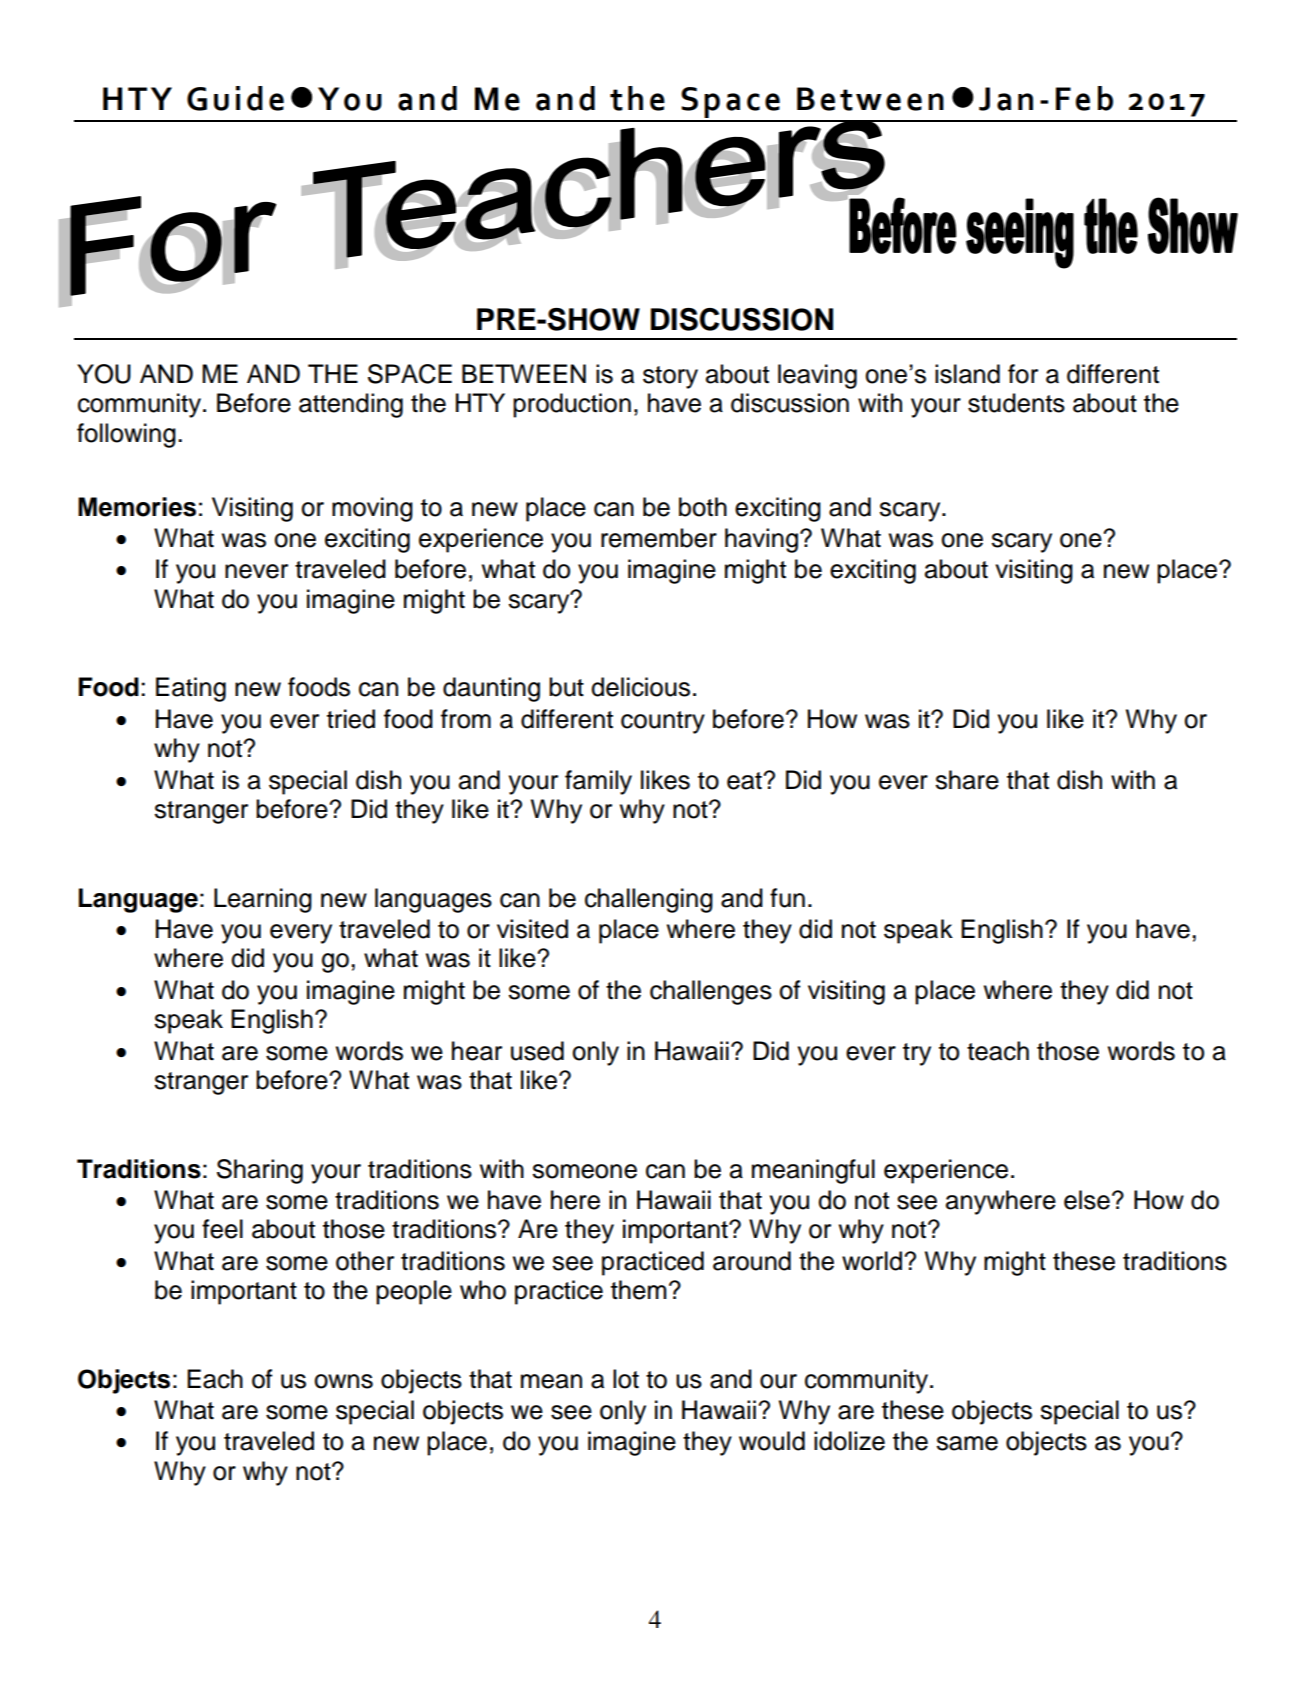  Describe the element at coordinates (1016, 403) in the screenshot. I see `students` at that location.
